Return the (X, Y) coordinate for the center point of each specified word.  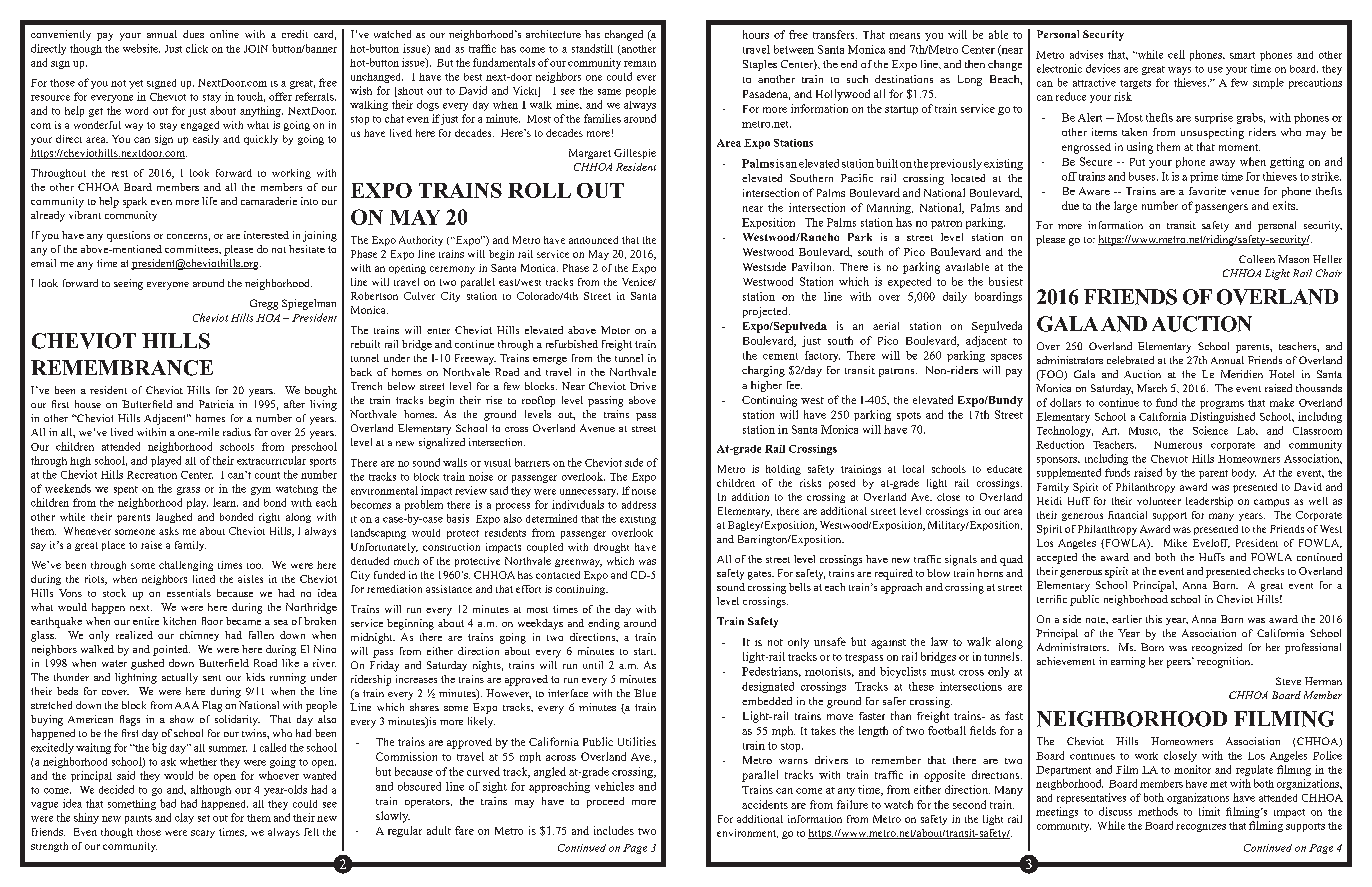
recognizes (1201, 828)
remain (640, 64)
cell (1176, 54)
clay (184, 818)
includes (614, 830)
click (197, 48)
